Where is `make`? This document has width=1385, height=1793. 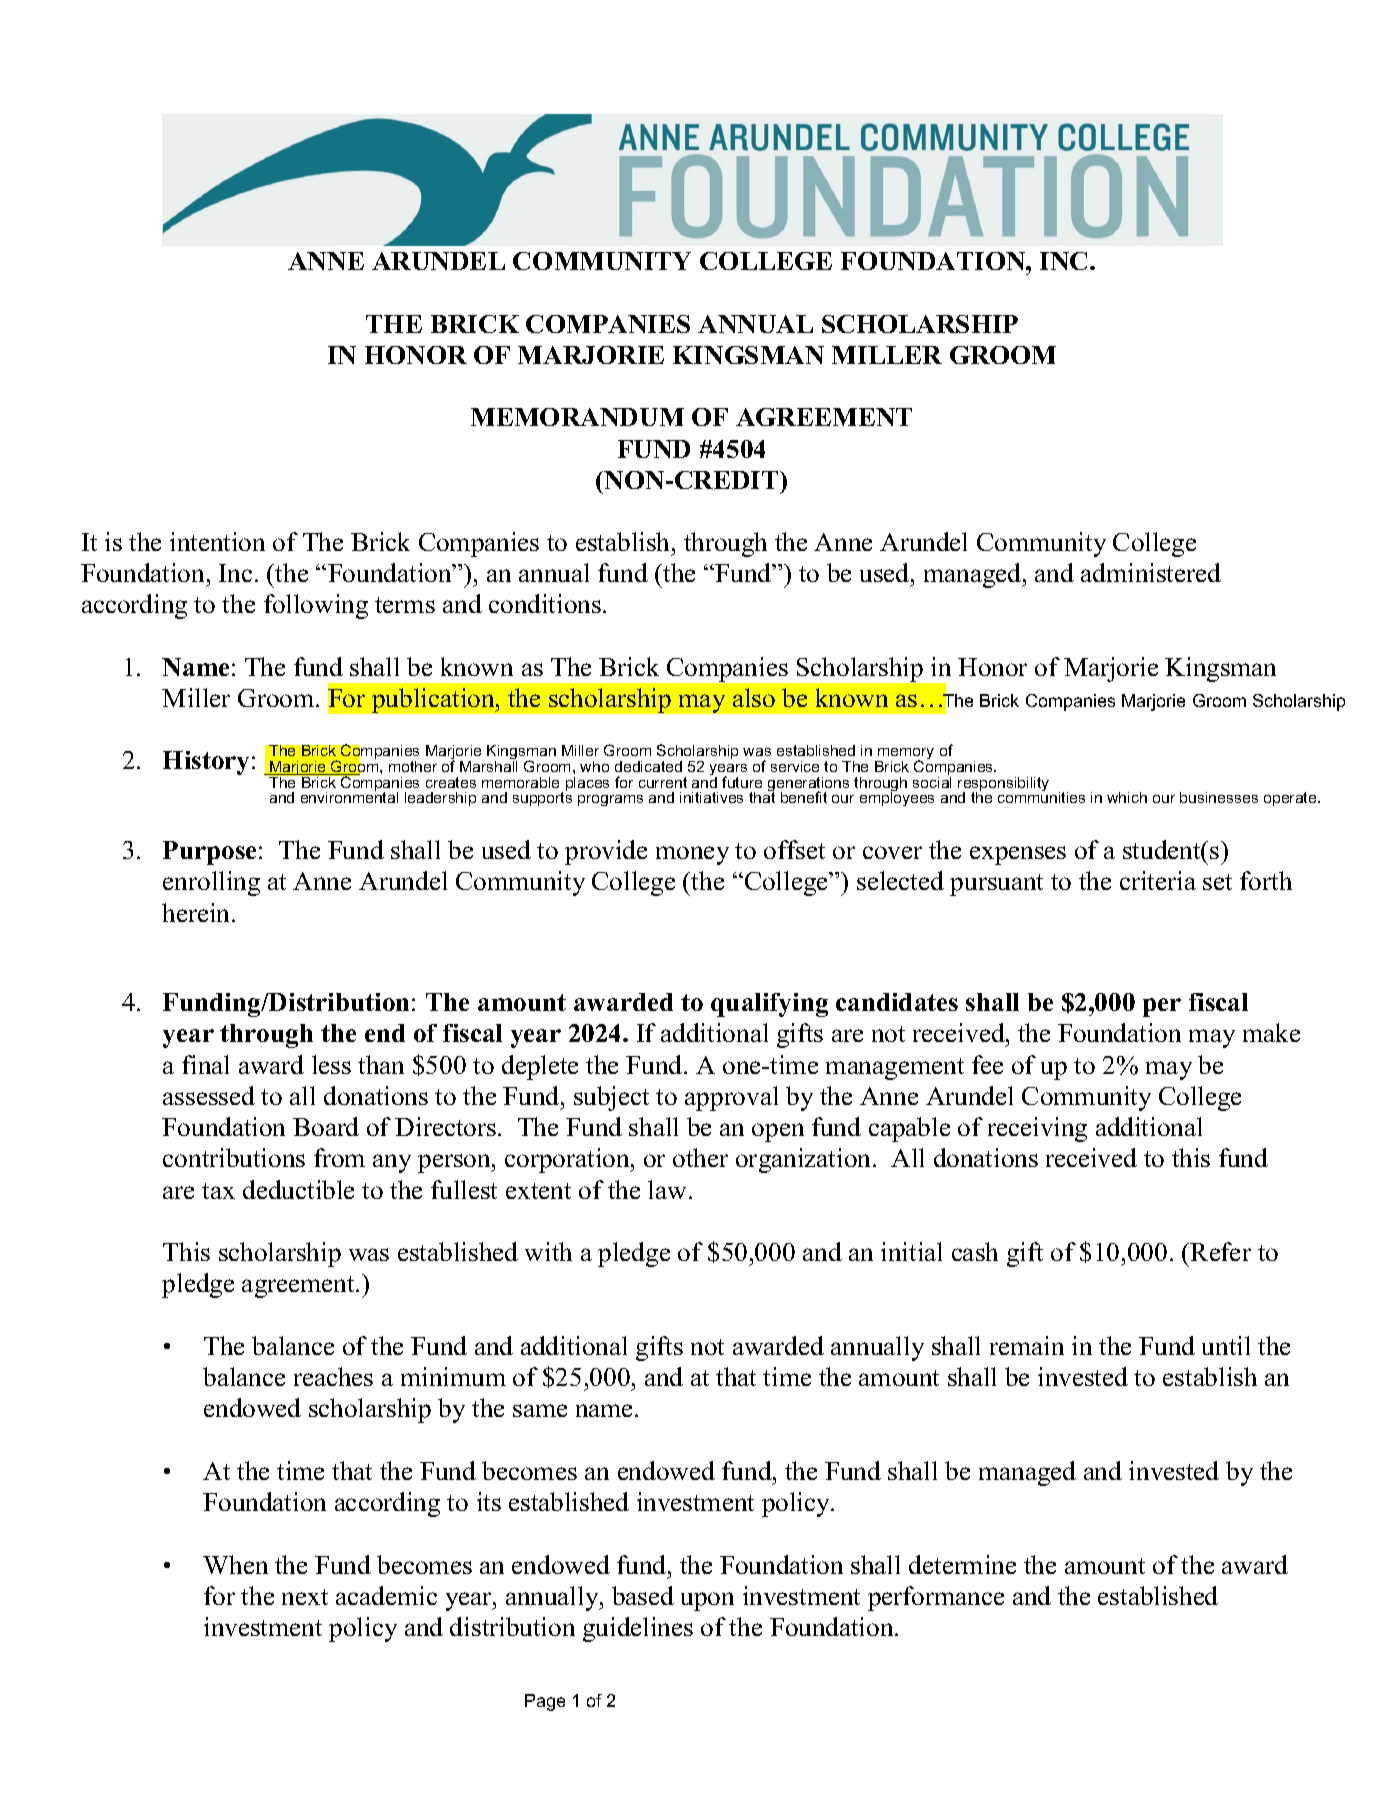
make is located at coordinates (1271, 1032).
